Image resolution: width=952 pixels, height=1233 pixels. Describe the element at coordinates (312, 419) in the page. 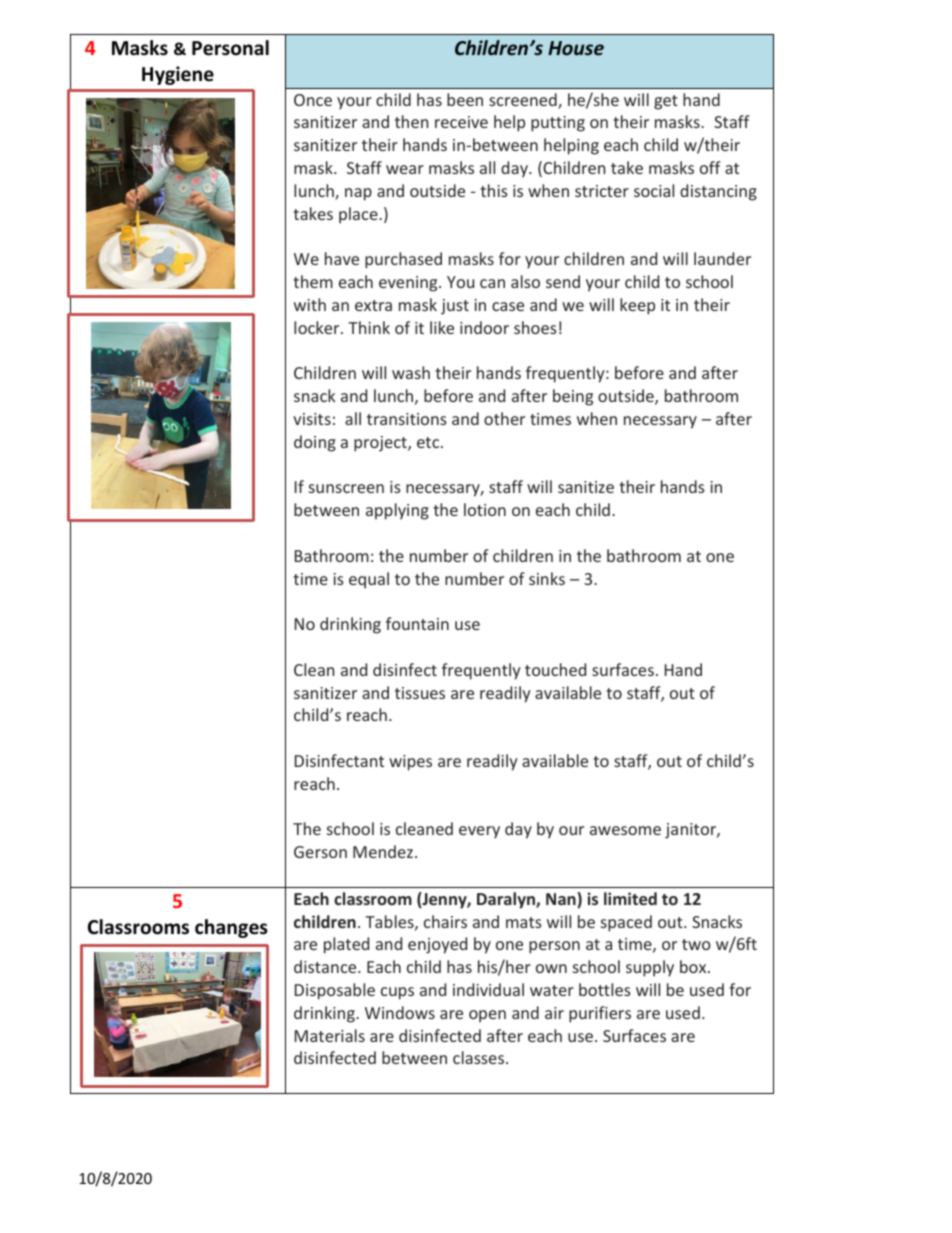

I see `visits` at that location.
